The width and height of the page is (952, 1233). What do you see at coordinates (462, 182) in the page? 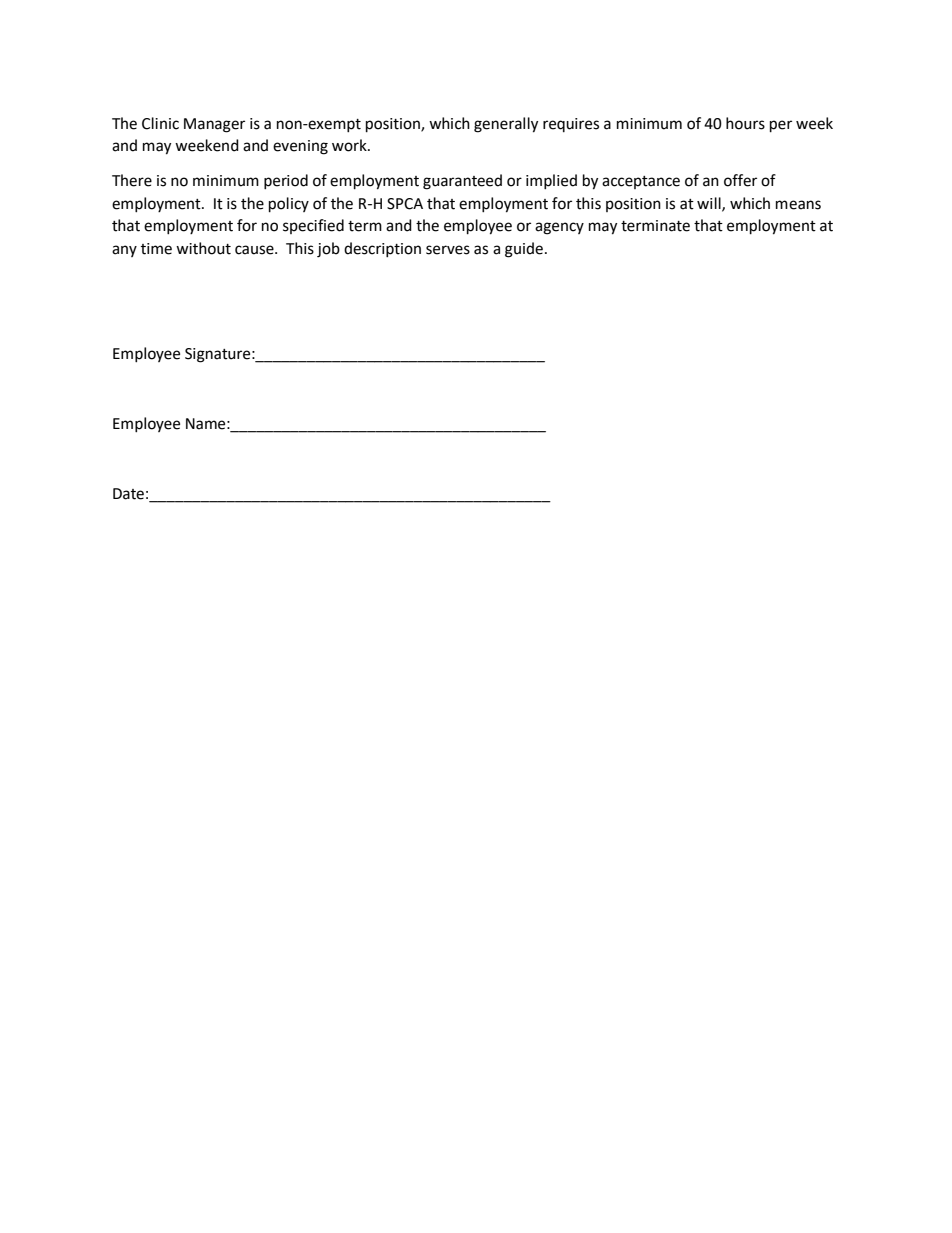
I see `guaranteed` at bounding box center [462, 182].
